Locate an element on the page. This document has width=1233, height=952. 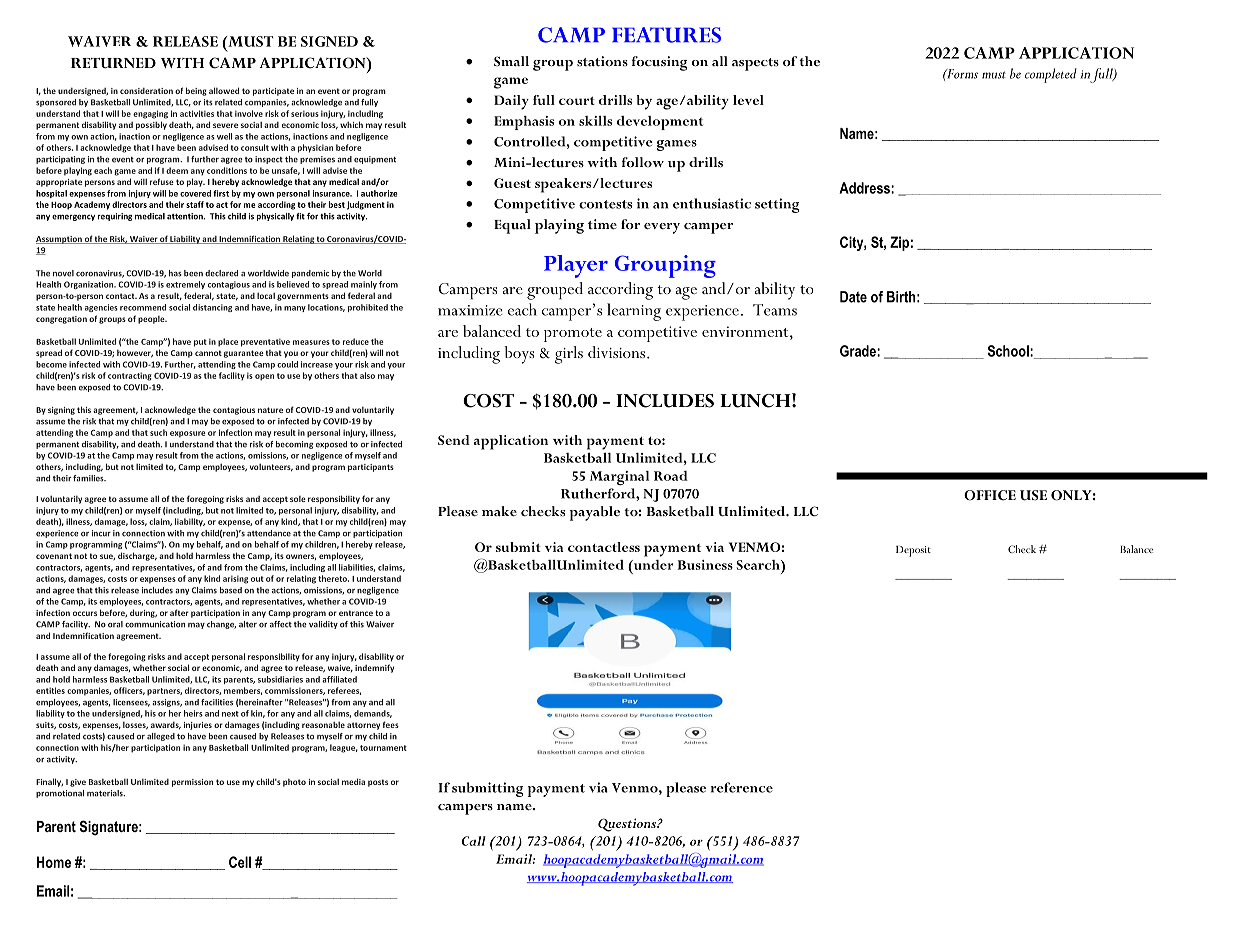
Forms is located at coordinates (961, 74).
